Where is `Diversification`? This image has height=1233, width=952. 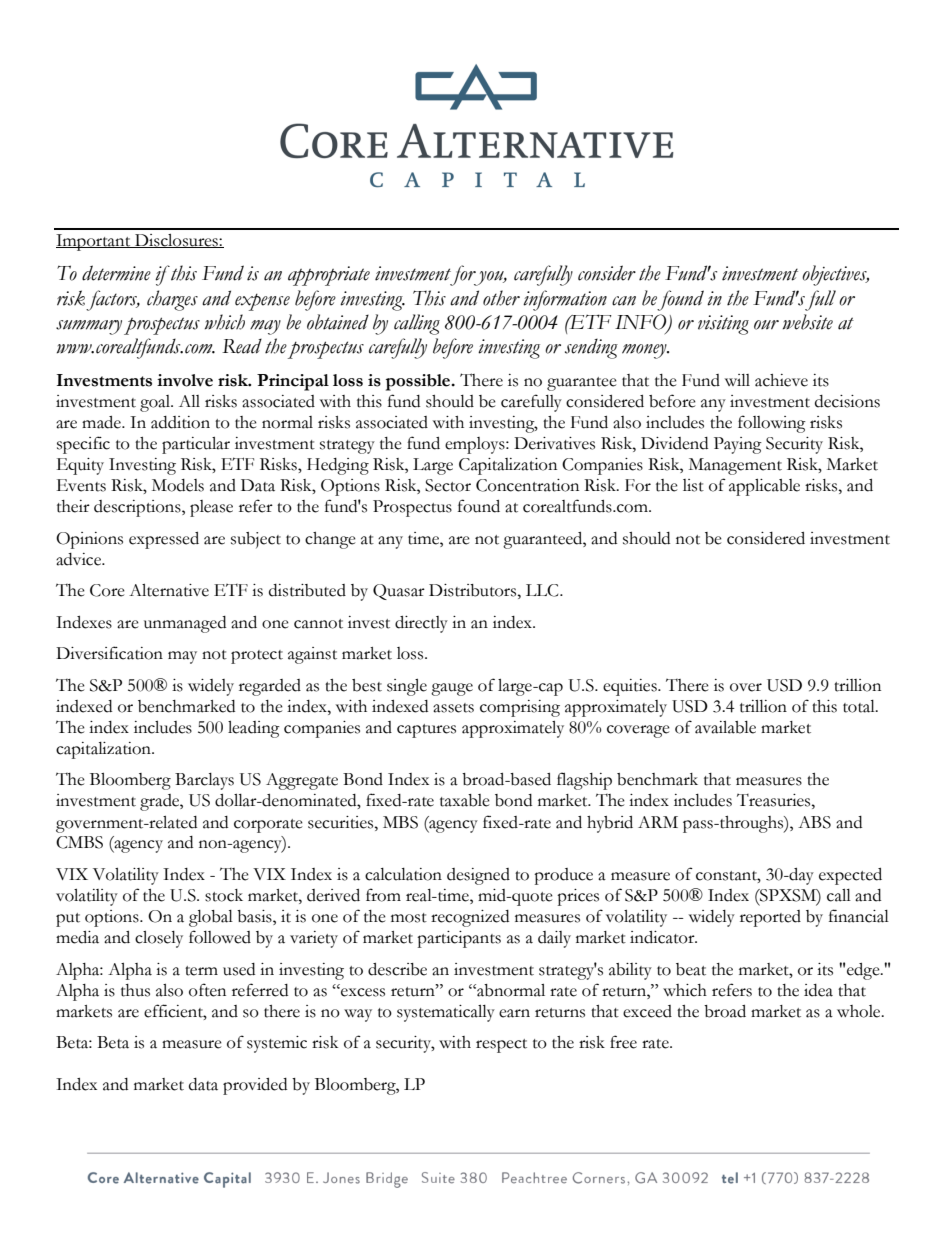 Diversification is located at coordinates (109, 653).
